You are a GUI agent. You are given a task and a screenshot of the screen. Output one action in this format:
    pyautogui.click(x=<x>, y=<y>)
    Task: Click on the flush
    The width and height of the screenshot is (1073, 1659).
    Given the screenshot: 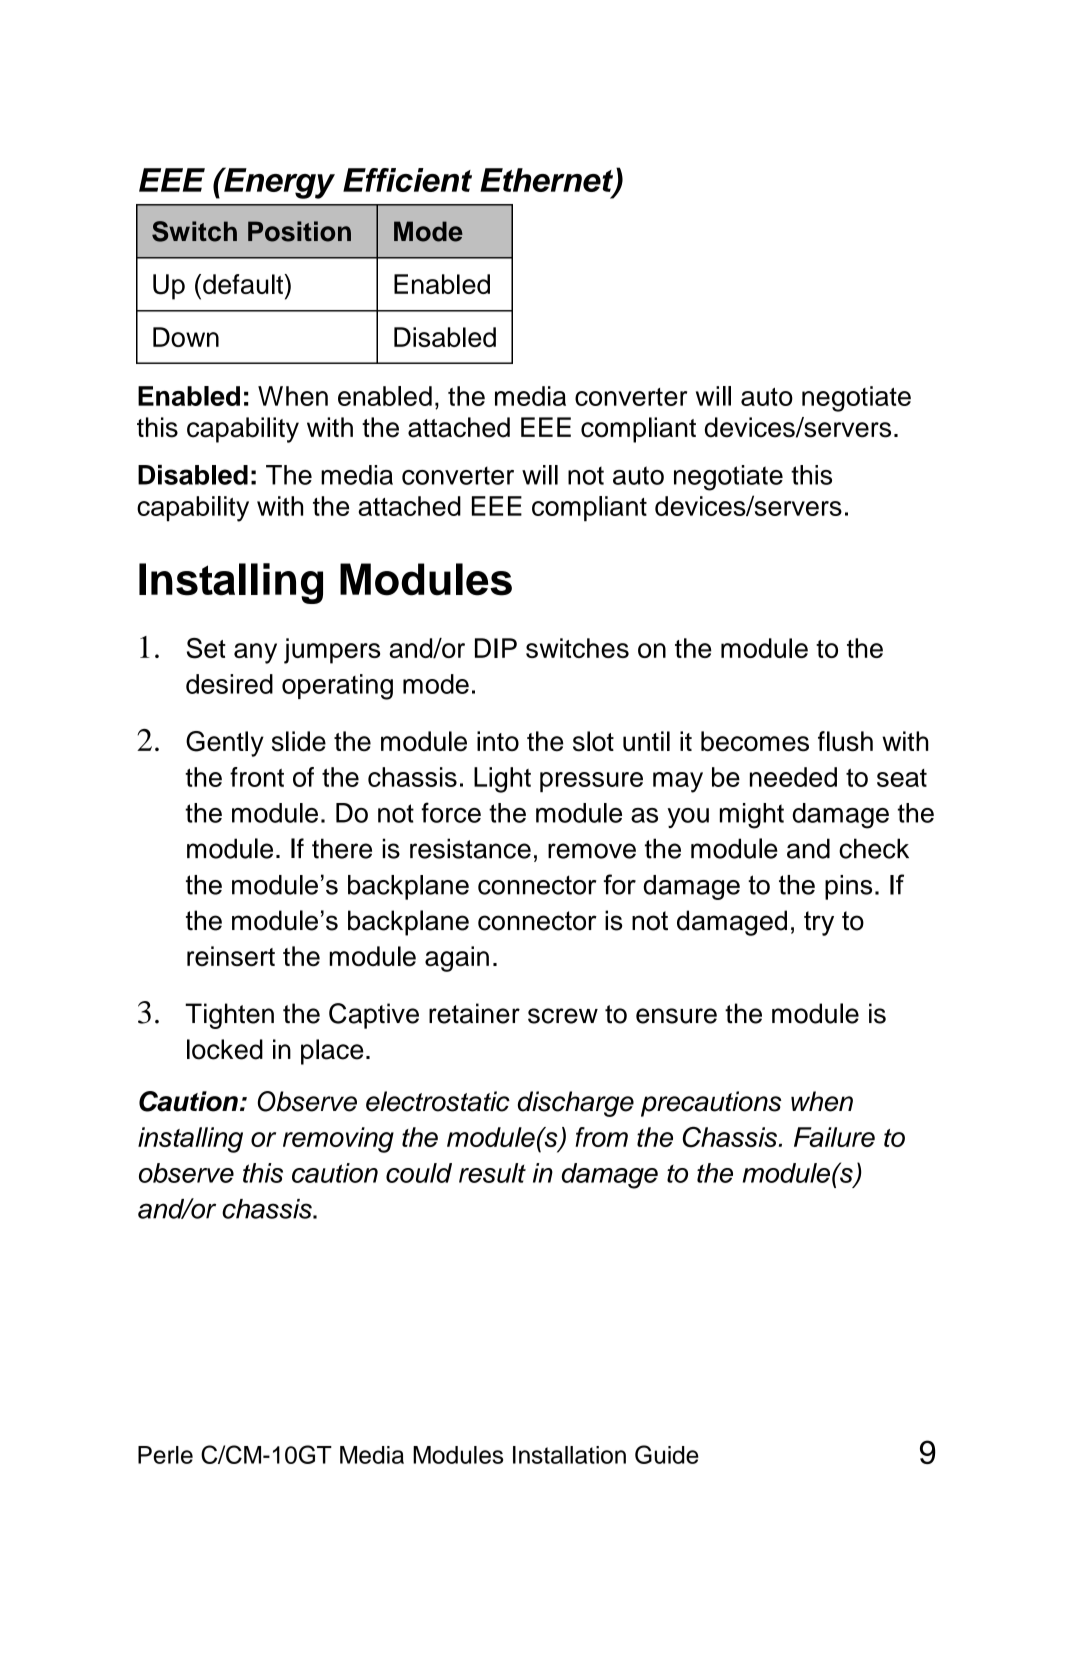 What is the action you would take?
    pyautogui.click(x=845, y=741)
